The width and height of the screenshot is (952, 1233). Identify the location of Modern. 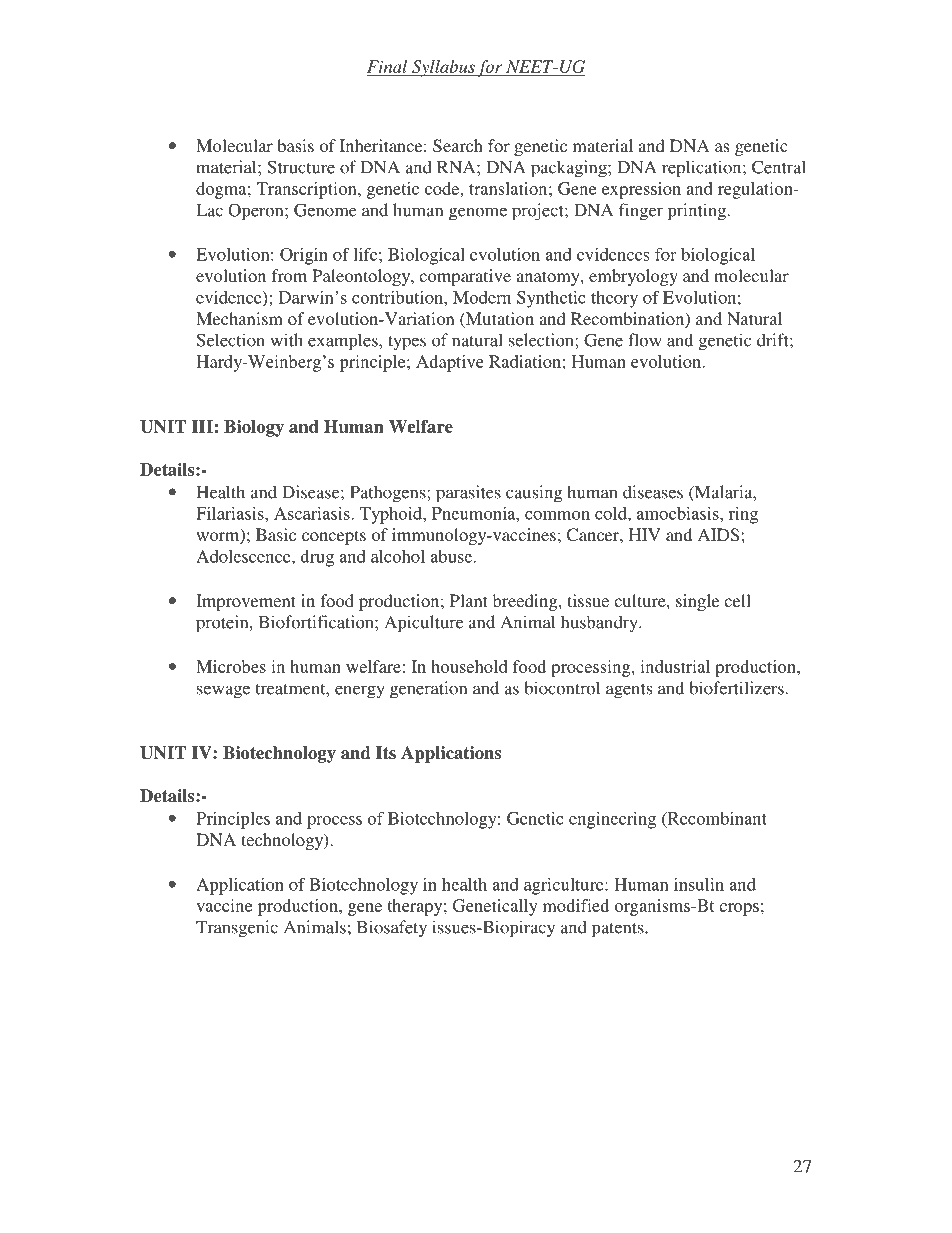
(482, 297).
